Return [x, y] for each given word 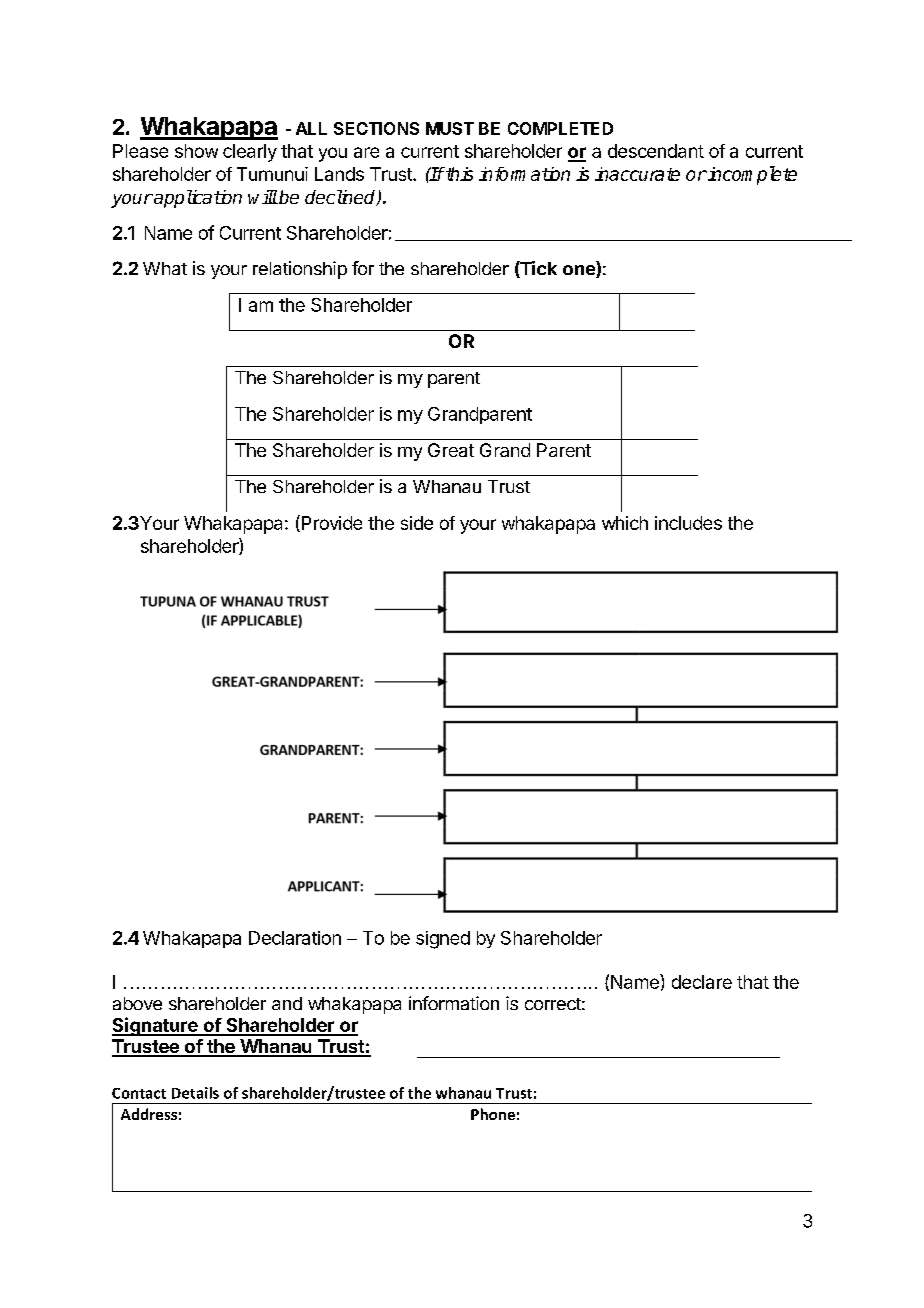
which [625, 523]
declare [702, 982]
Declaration [295, 938]
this [458, 174]
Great [451, 450]
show [196, 151]
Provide [330, 523]
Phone [493, 1114]
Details [195, 1093]
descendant [656, 151]
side [417, 523]
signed [443, 940]
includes [688, 523]
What [165, 268]
